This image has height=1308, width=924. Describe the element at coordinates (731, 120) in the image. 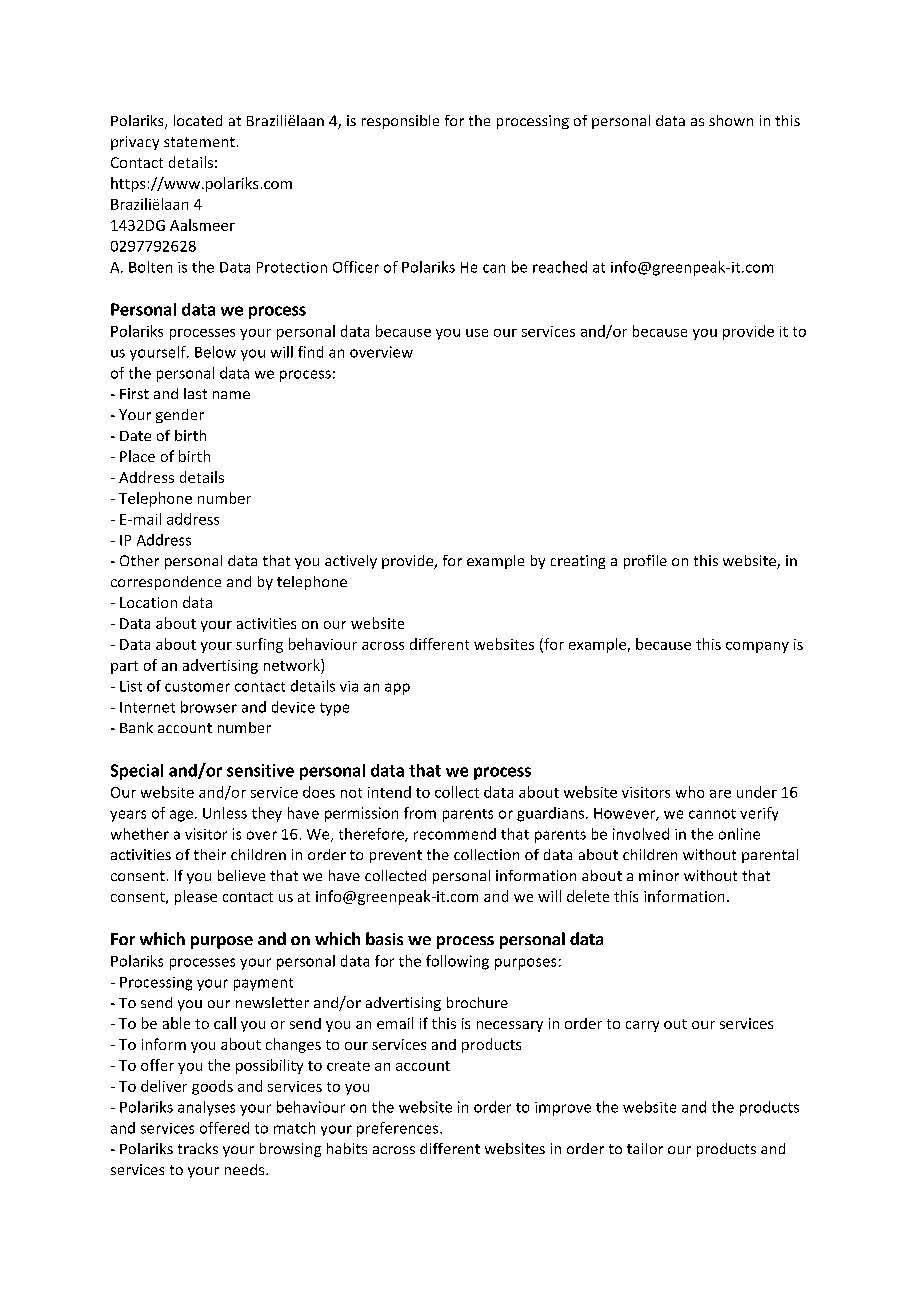

I see `shown` at that location.
